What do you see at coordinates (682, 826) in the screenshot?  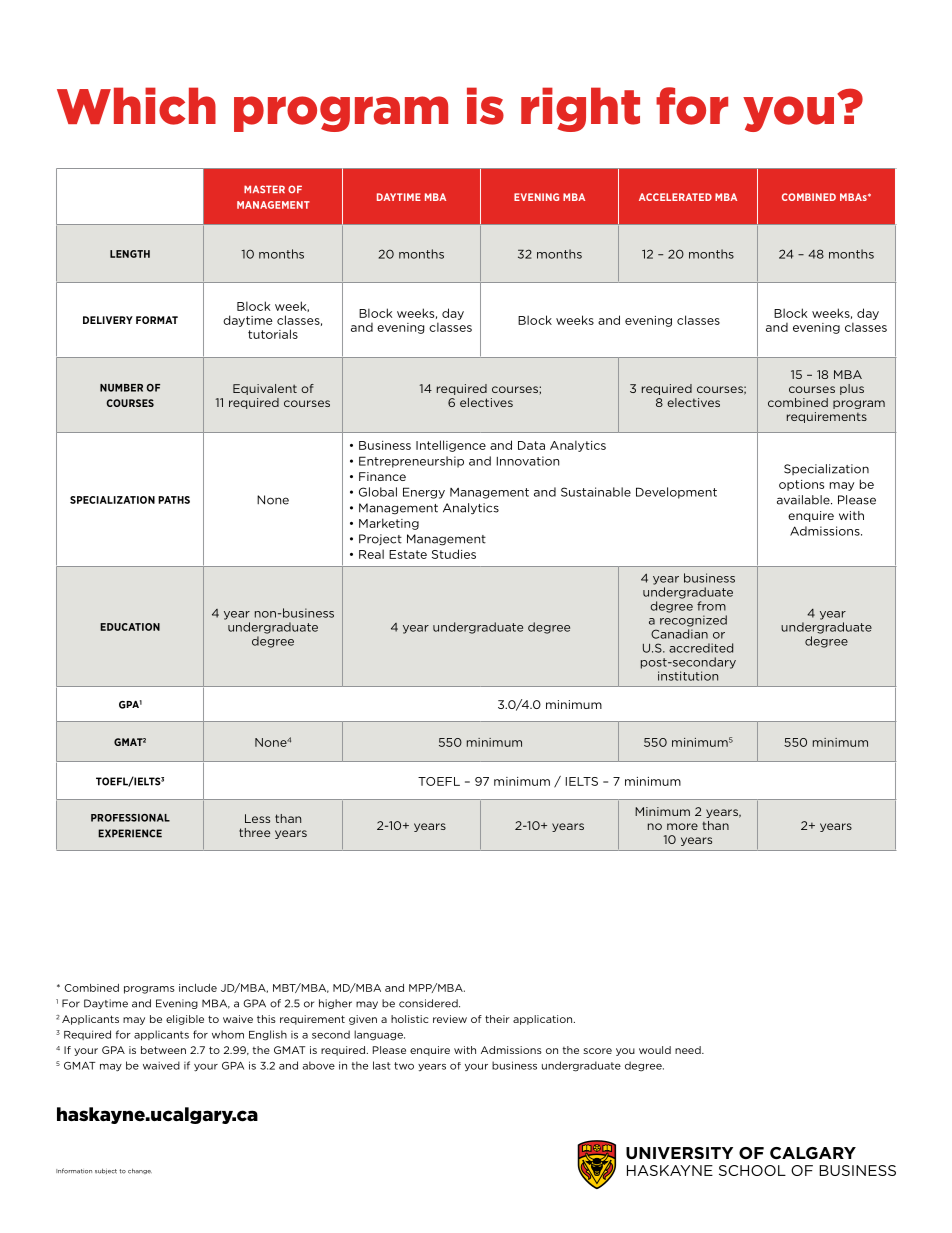 I see `more` at bounding box center [682, 826].
